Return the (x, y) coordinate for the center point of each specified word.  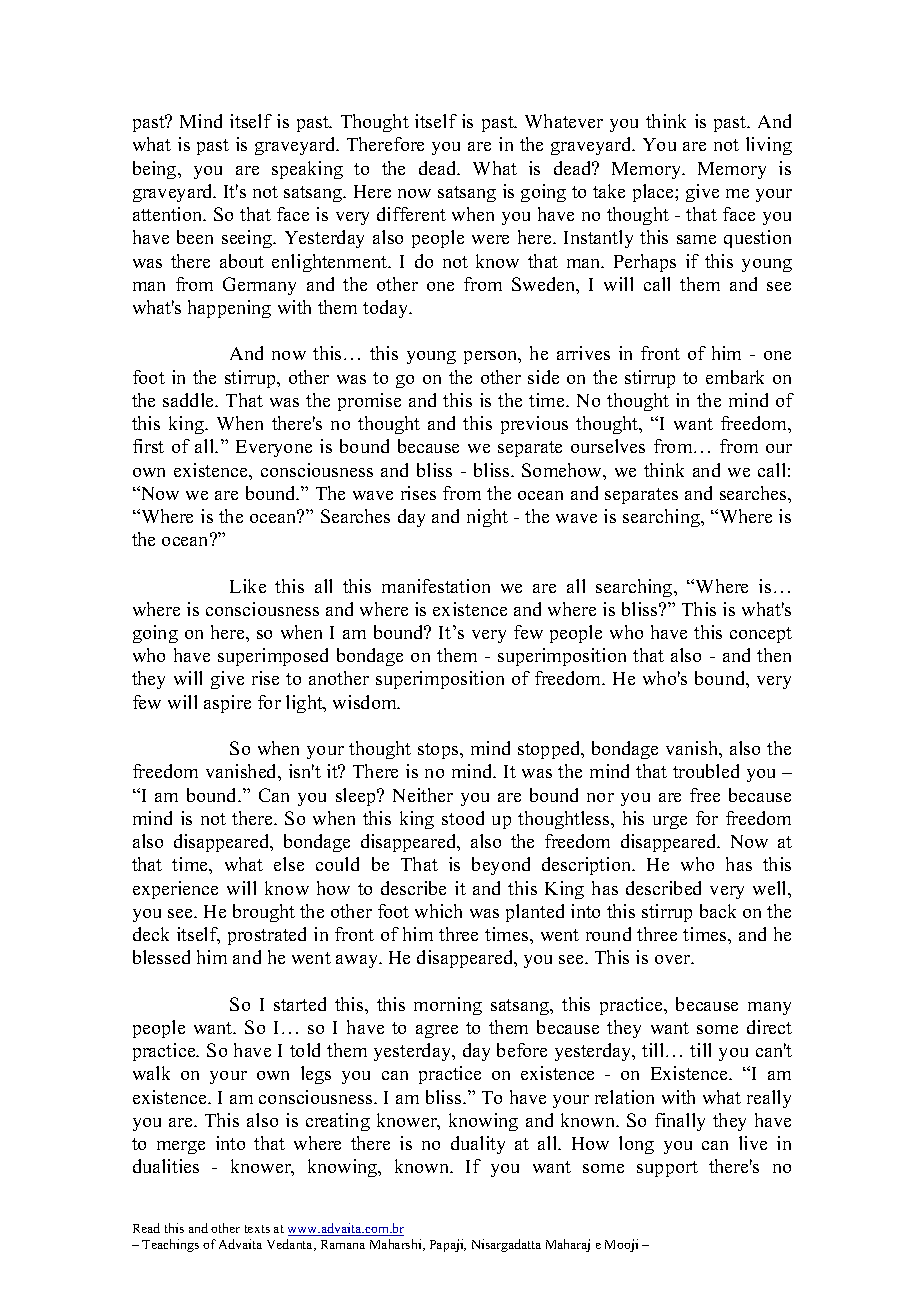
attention (169, 214)
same (696, 239)
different (411, 214)
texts (257, 1229)
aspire (227, 704)
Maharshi (397, 1245)
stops (439, 751)
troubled (706, 771)
